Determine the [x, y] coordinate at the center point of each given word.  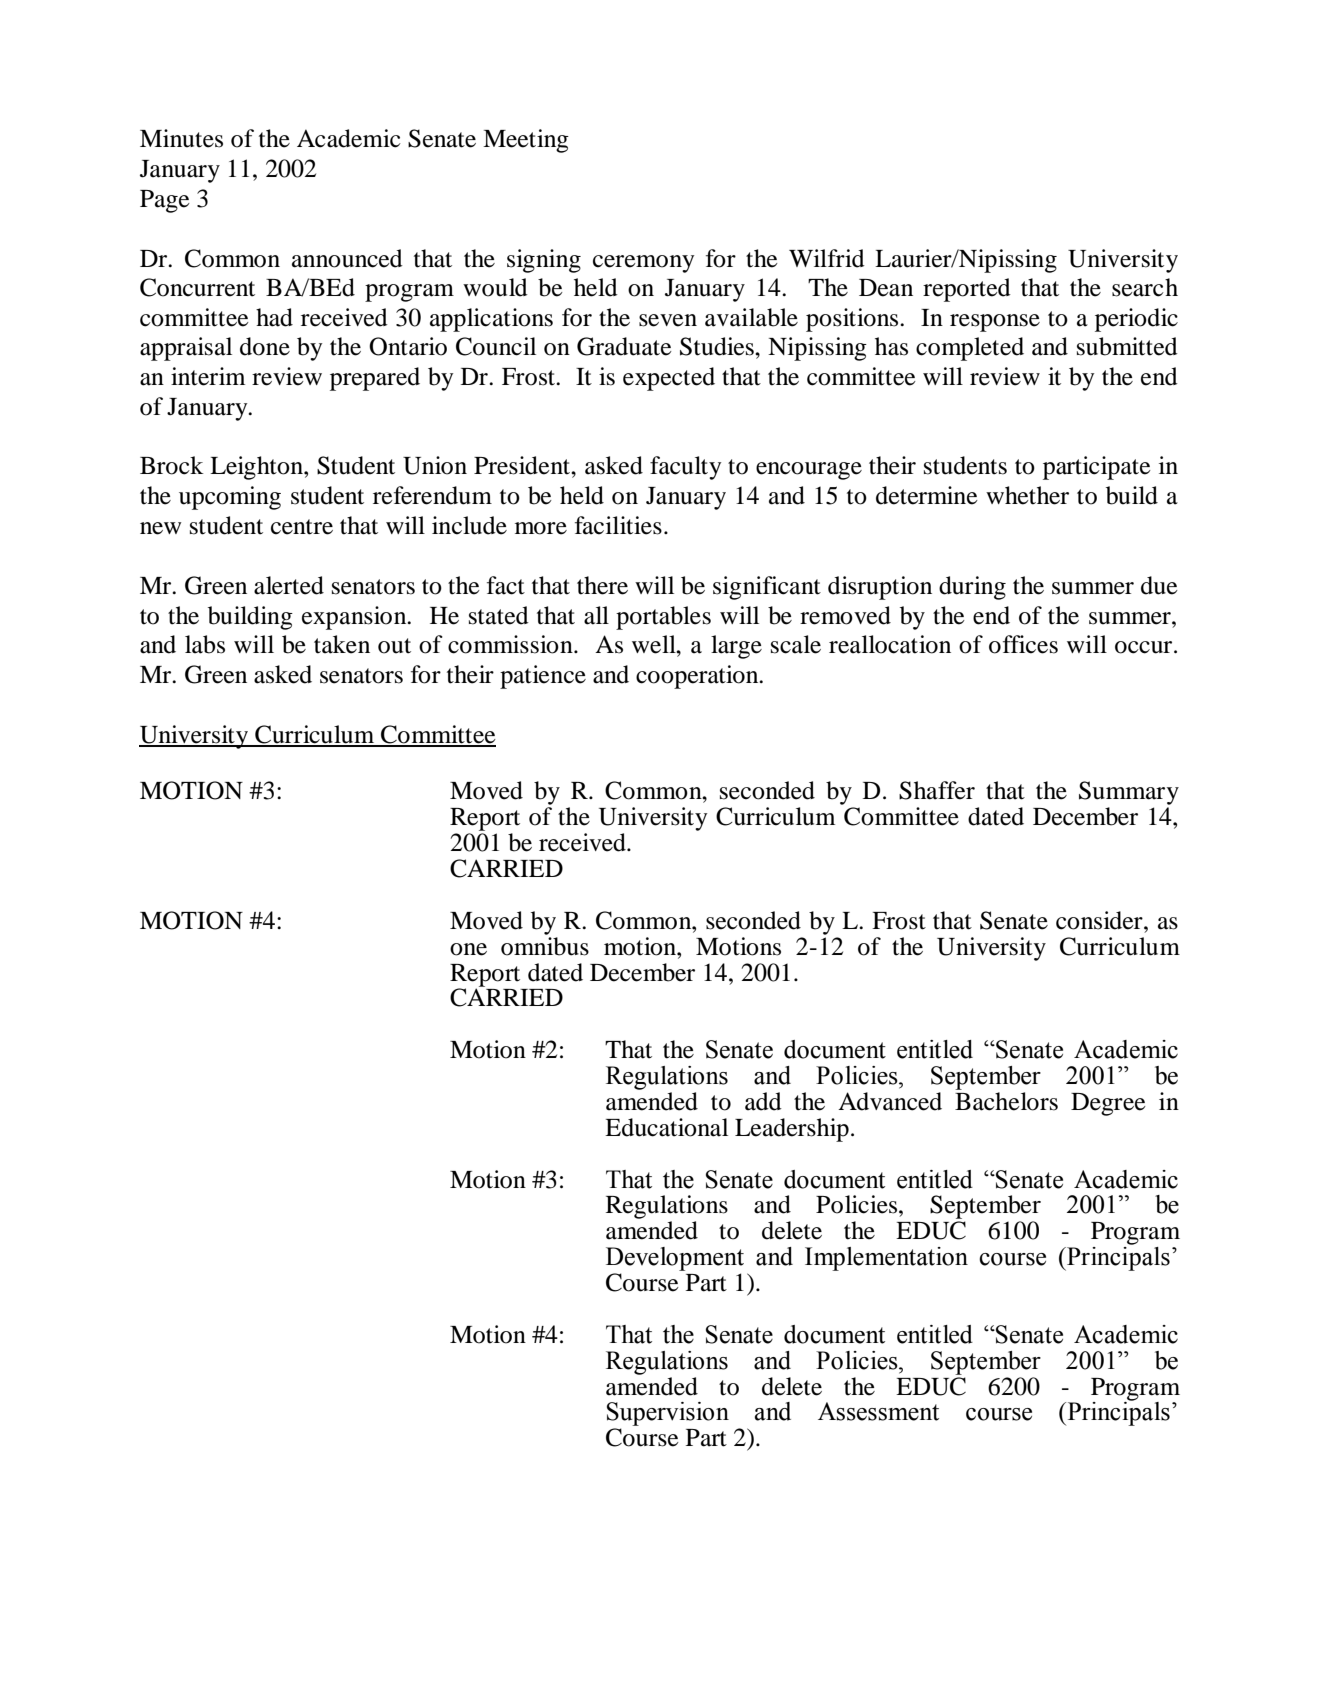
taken [342, 644]
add [763, 1101]
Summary [1129, 794]
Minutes [181, 138]
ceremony [643, 264]
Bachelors [1006, 1101]
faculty [685, 468]
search [1145, 287]
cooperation [698, 677]
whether [1027, 495]
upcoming [230, 498]
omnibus [545, 946]
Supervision [668, 1414]
